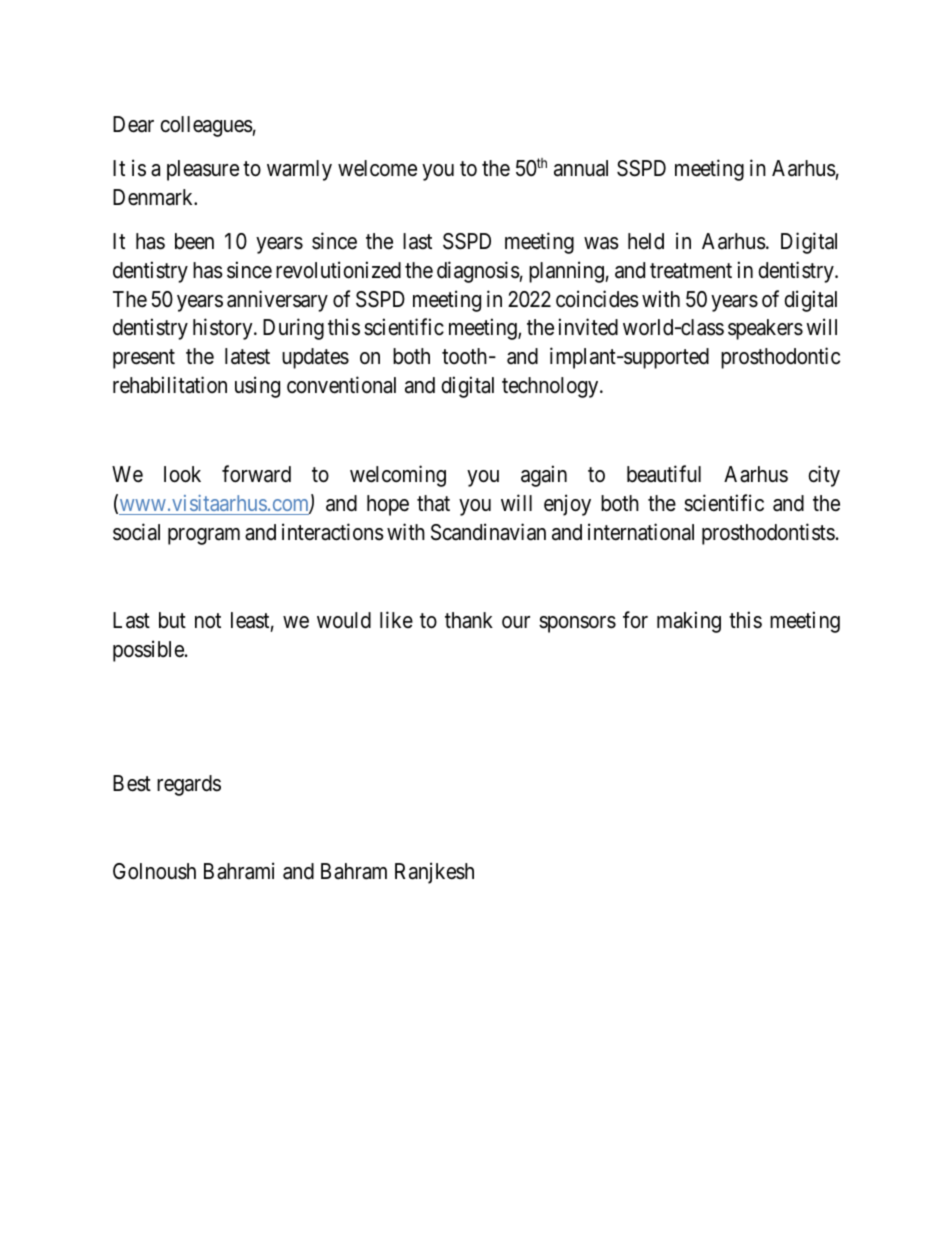  Describe the element at coordinates (377, 168) in the screenshot. I see `welcome` at that location.
